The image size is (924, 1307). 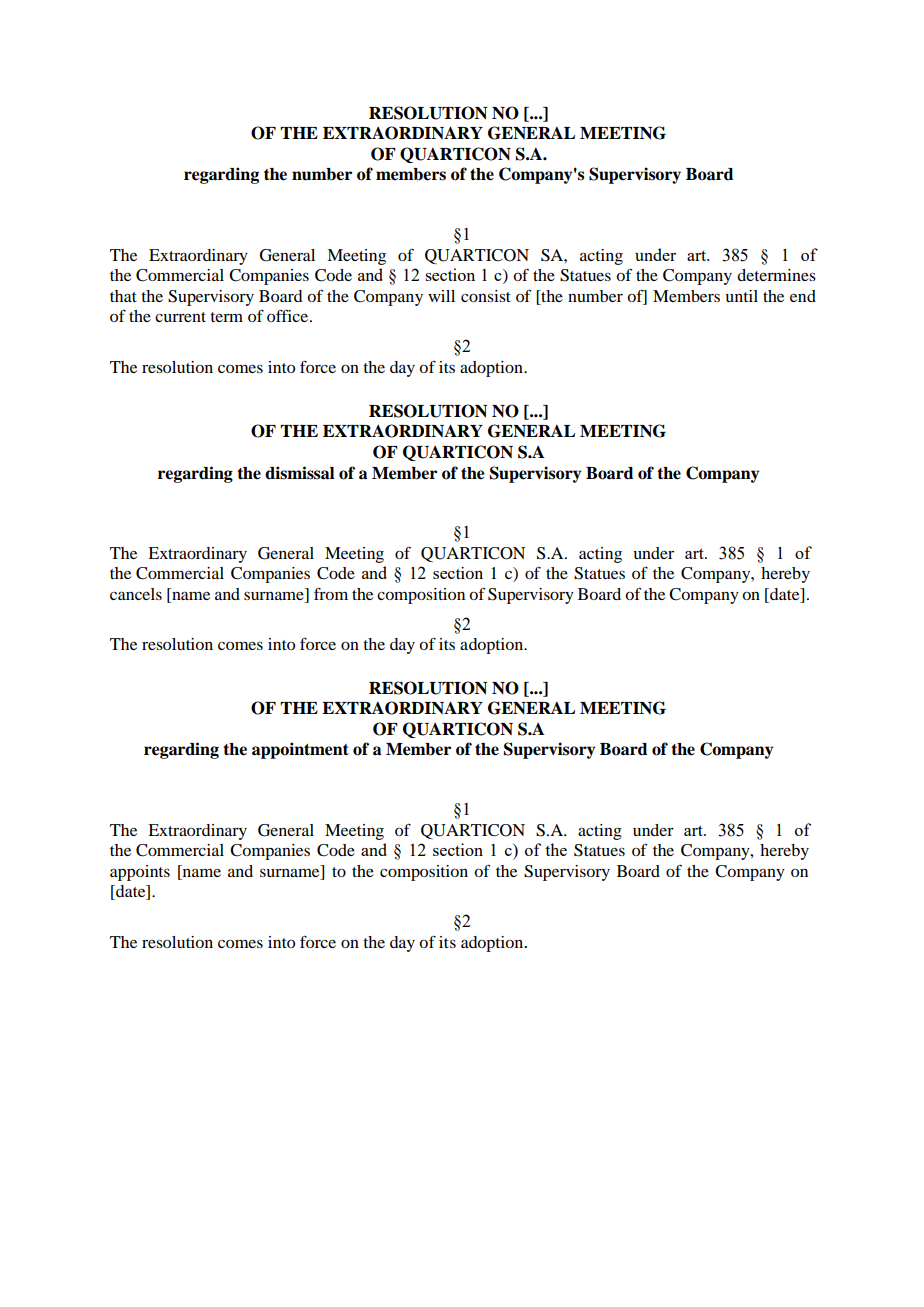 What do you see at coordinates (300, 473) in the screenshot?
I see `dismissal` at bounding box center [300, 473].
